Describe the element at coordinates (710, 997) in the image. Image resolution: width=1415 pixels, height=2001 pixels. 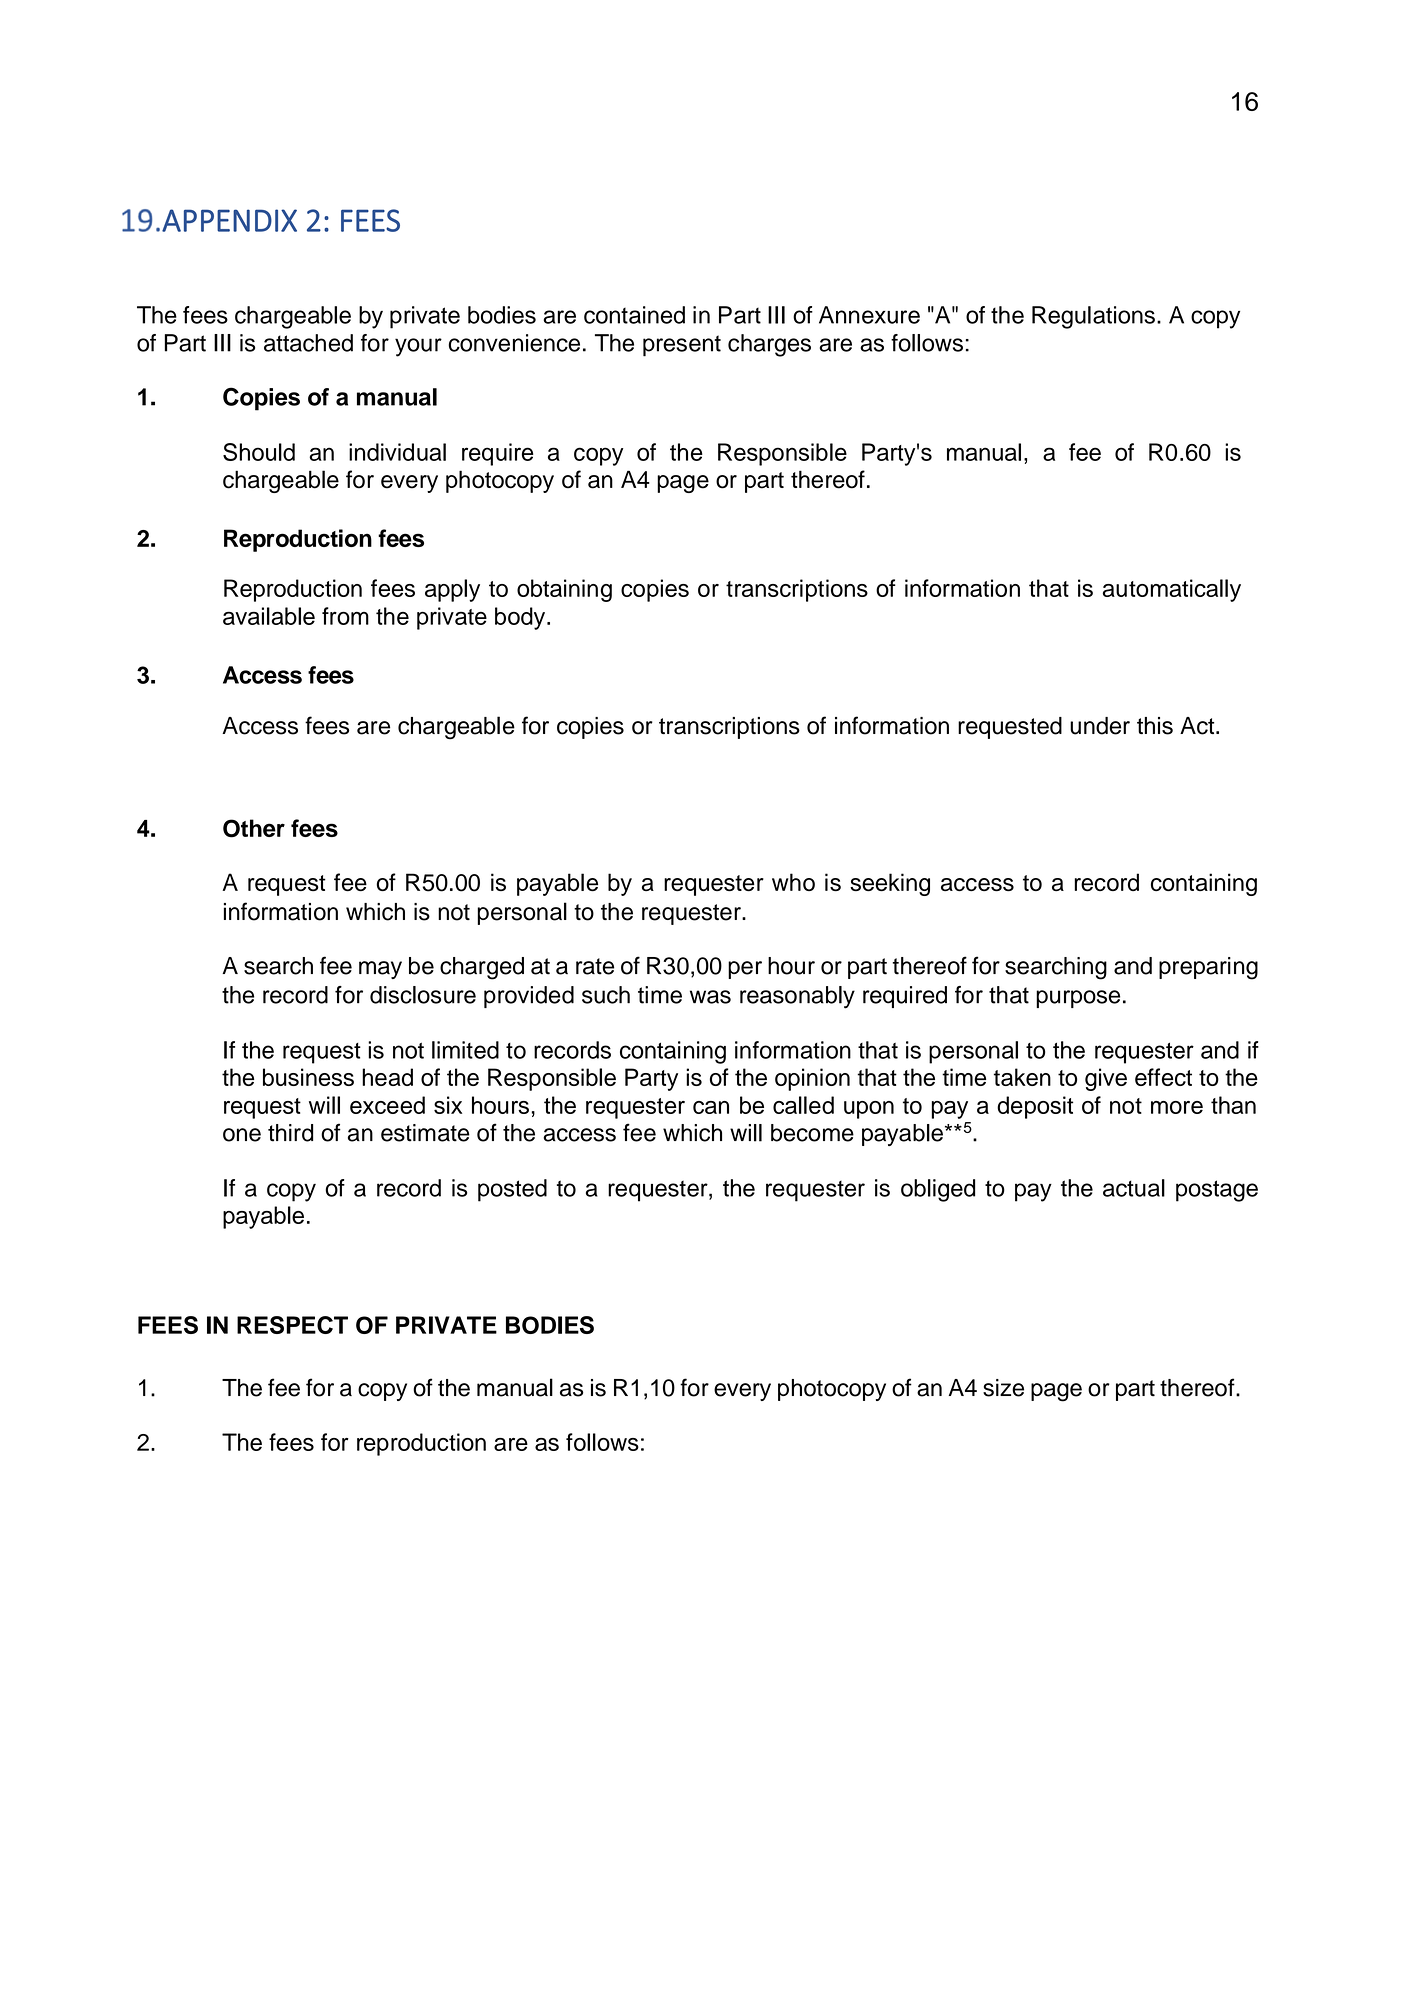
I see `was` at that location.
